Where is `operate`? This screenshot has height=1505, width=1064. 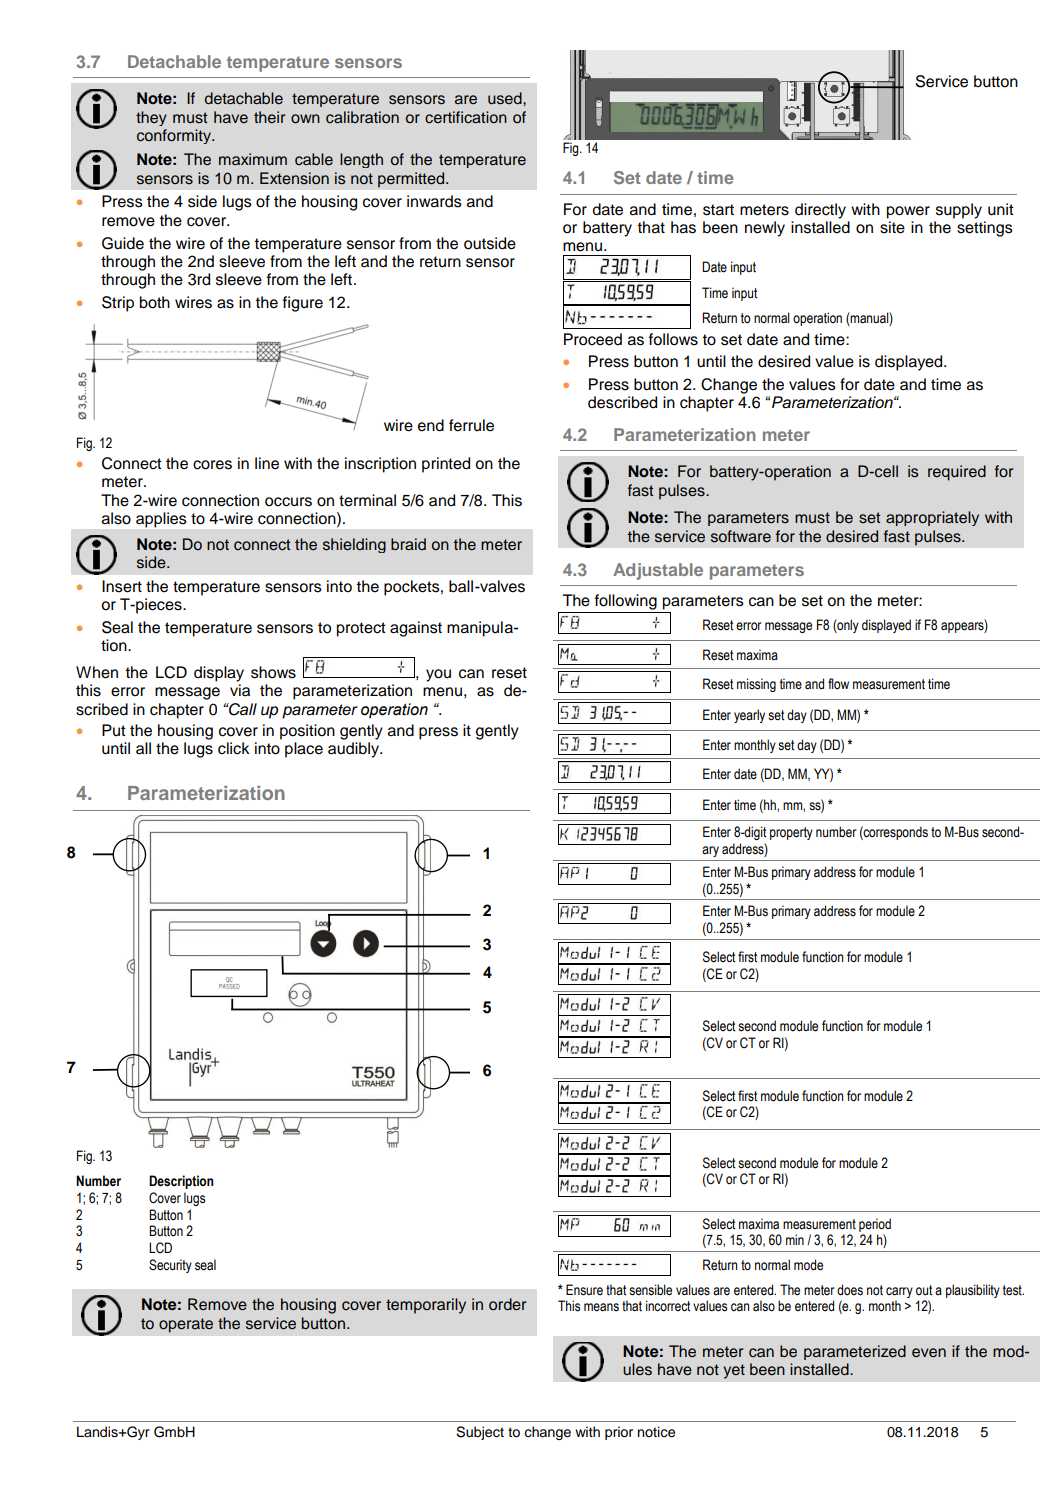 operate is located at coordinates (186, 1325).
